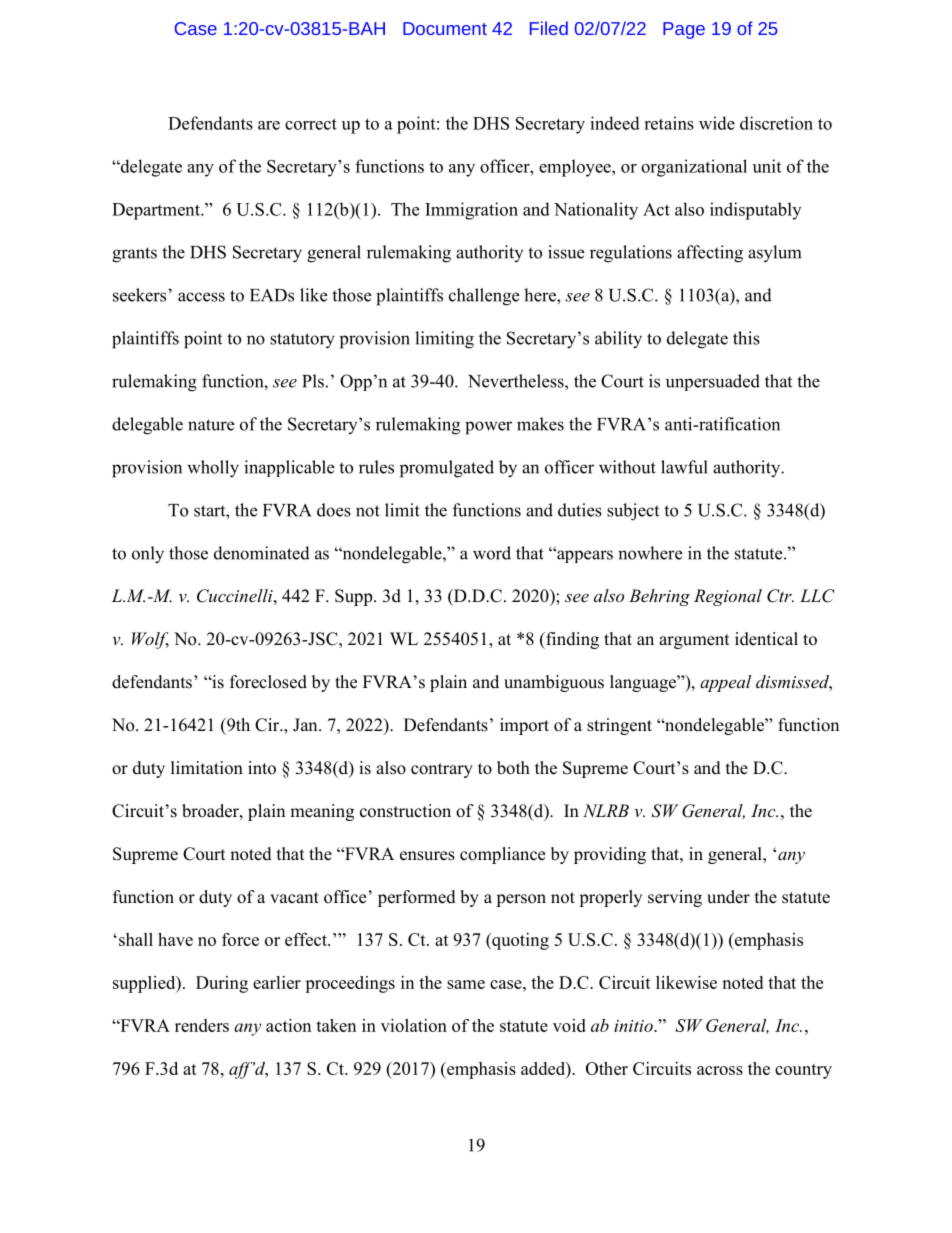 The image size is (952, 1233). What do you see at coordinates (269, 125) in the screenshot?
I see `are` at bounding box center [269, 125].
